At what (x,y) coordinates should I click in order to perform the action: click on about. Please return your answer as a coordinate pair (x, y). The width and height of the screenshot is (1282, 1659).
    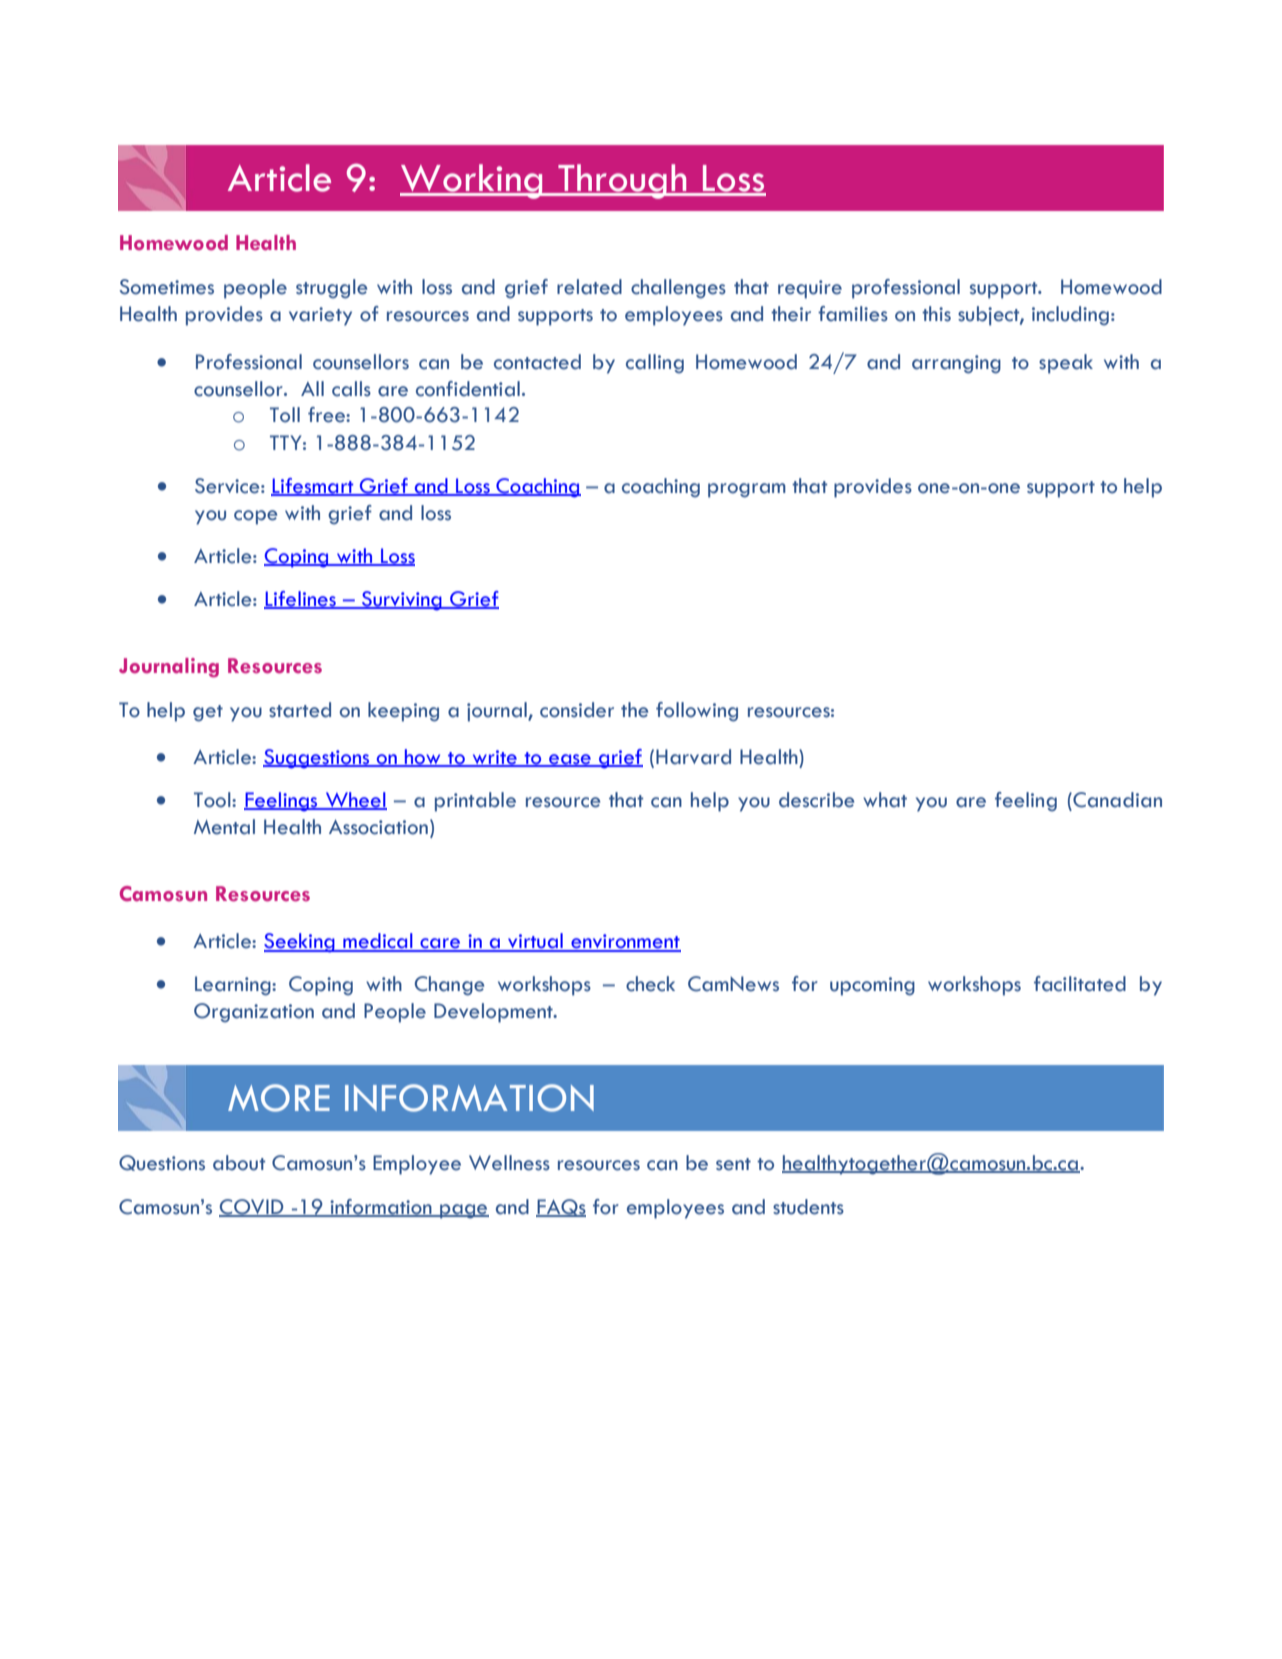
    Looking at the image, I should click on (239, 1163).
